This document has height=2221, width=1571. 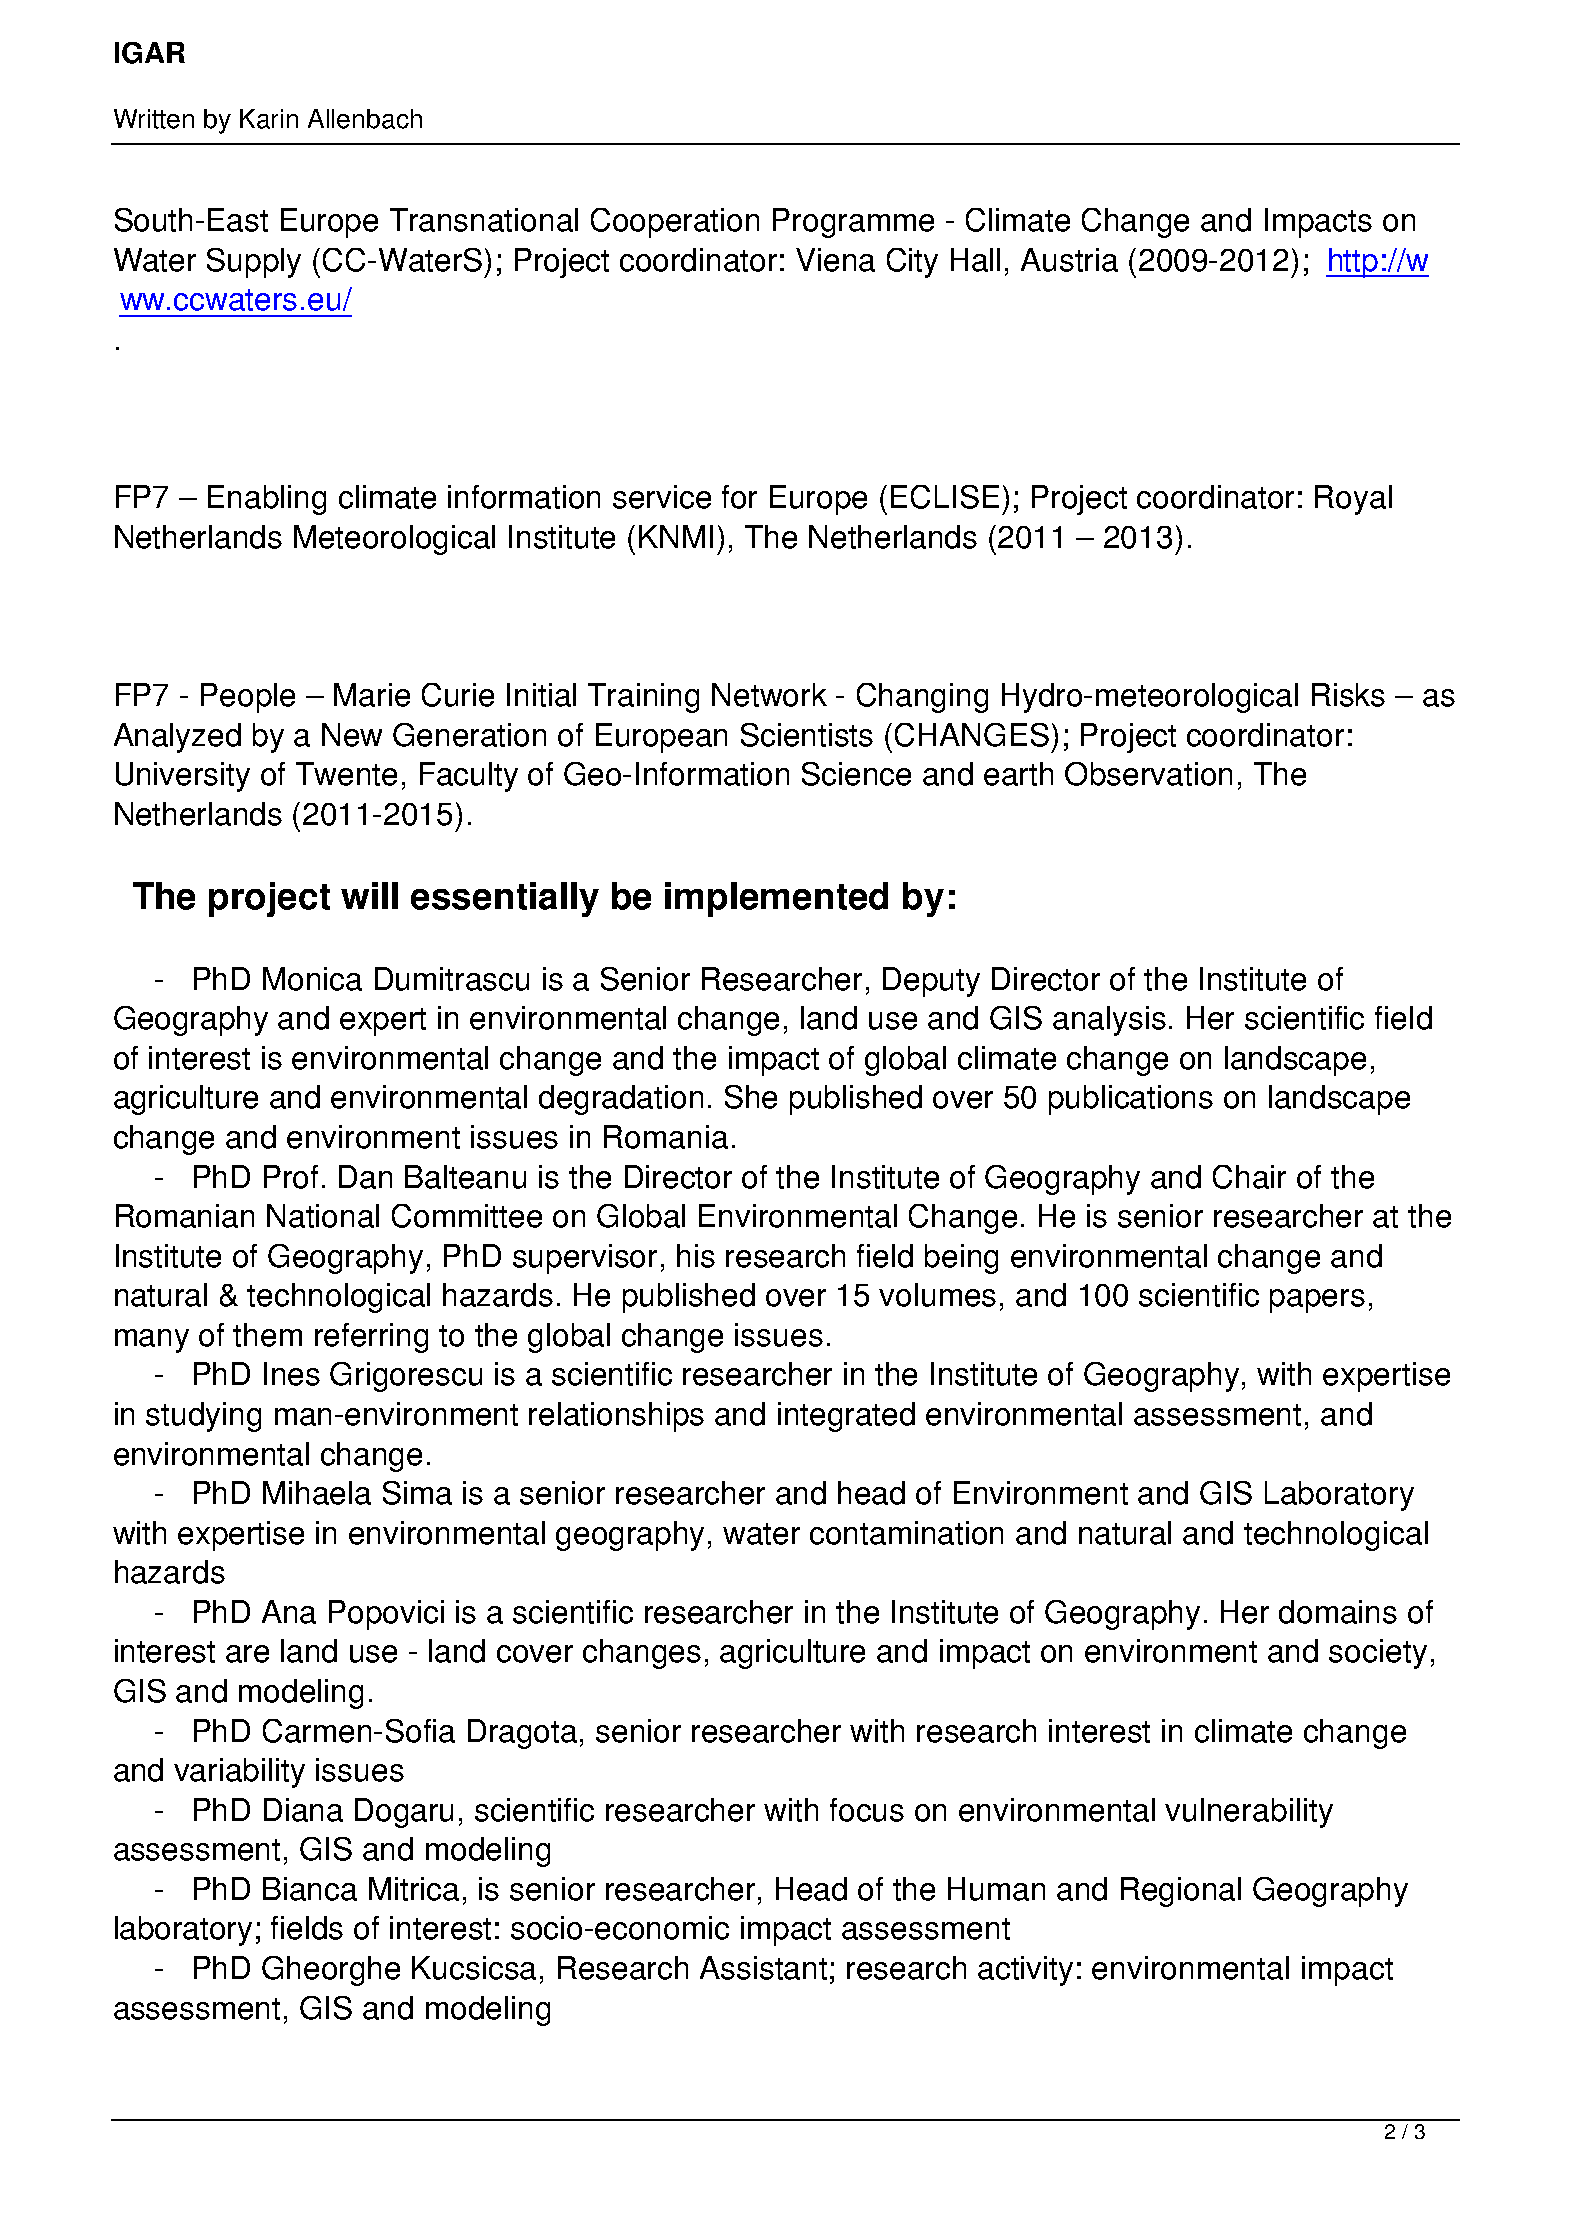 What do you see at coordinates (853, 223) in the document?
I see `Programme` at bounding box center [853, 223].
